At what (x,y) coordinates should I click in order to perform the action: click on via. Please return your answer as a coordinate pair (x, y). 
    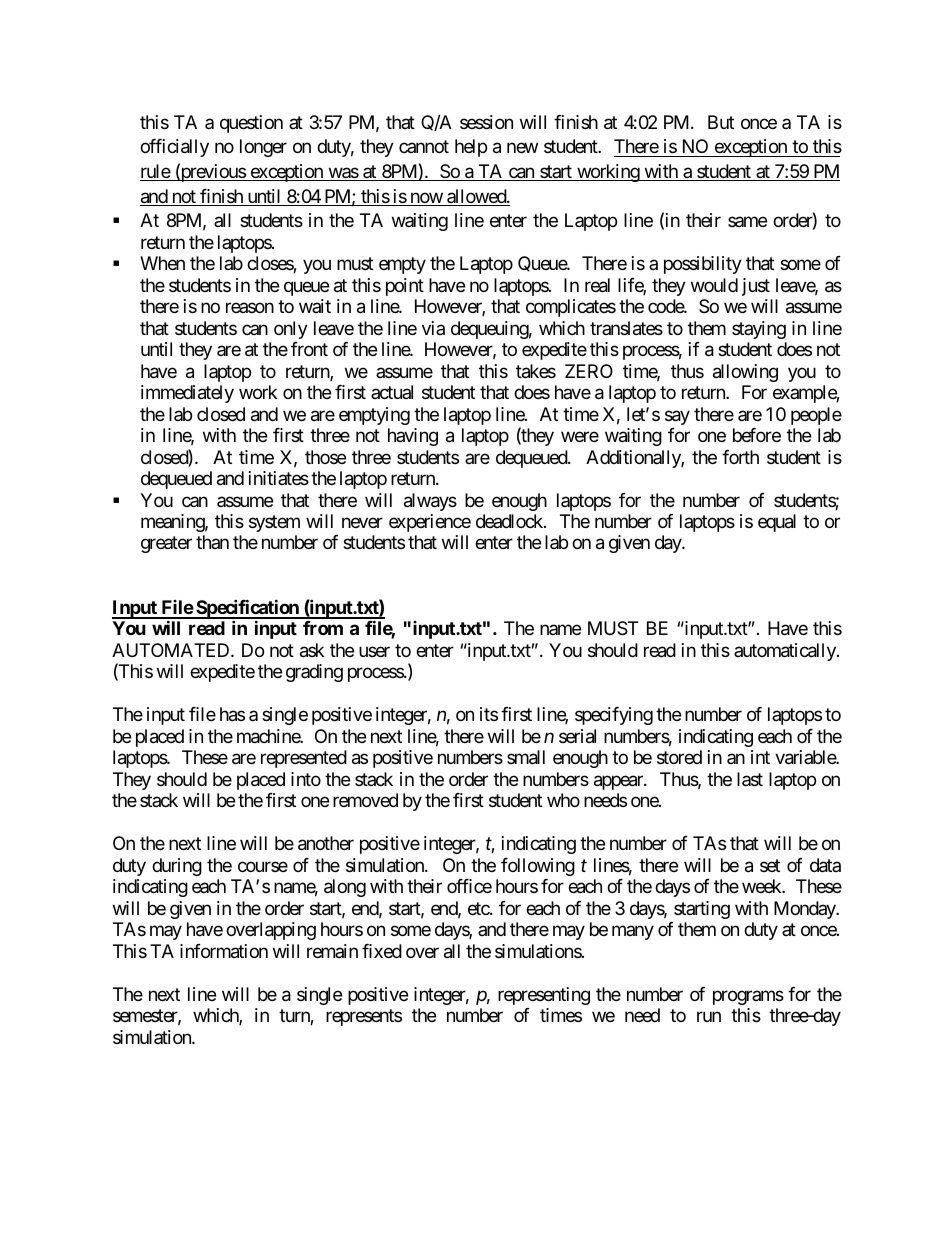
    Looking at the image, I should click on (433, 328).
